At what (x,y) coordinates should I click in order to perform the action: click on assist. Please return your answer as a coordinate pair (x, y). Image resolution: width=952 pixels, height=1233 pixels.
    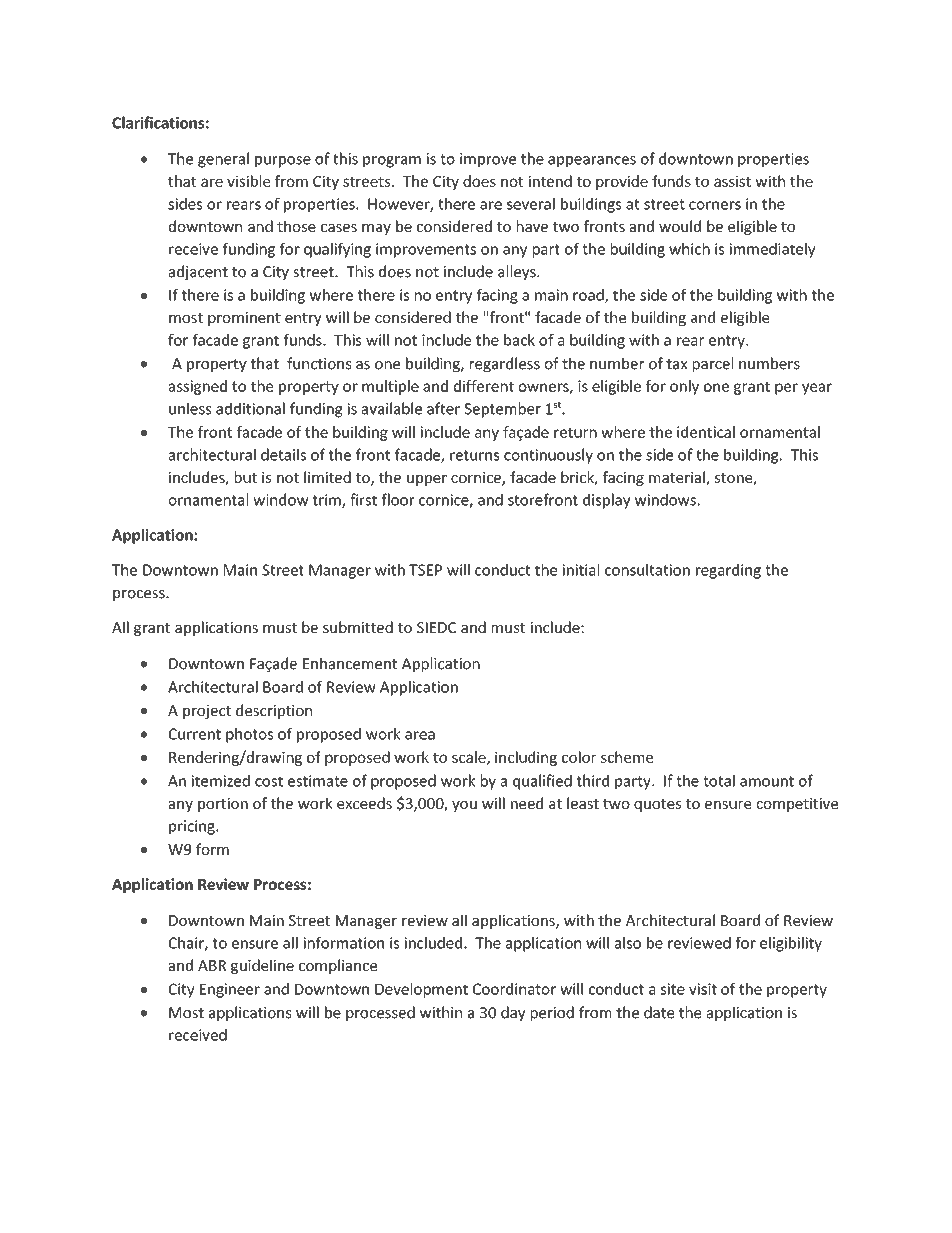
    Looking at the image, I should click on (732, 181).
